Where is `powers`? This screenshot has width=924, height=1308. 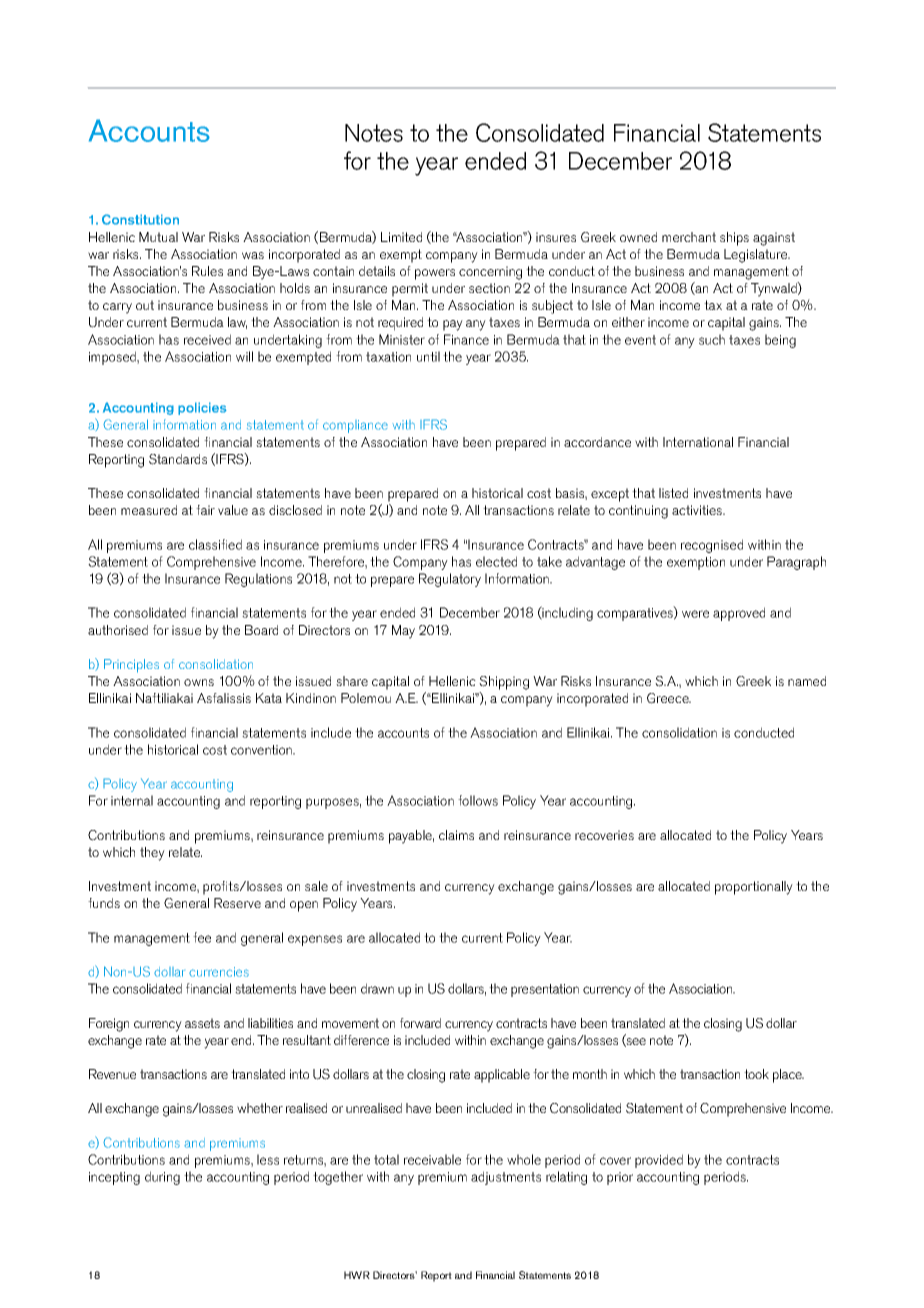
powers is located at coordinates (435, 274).
